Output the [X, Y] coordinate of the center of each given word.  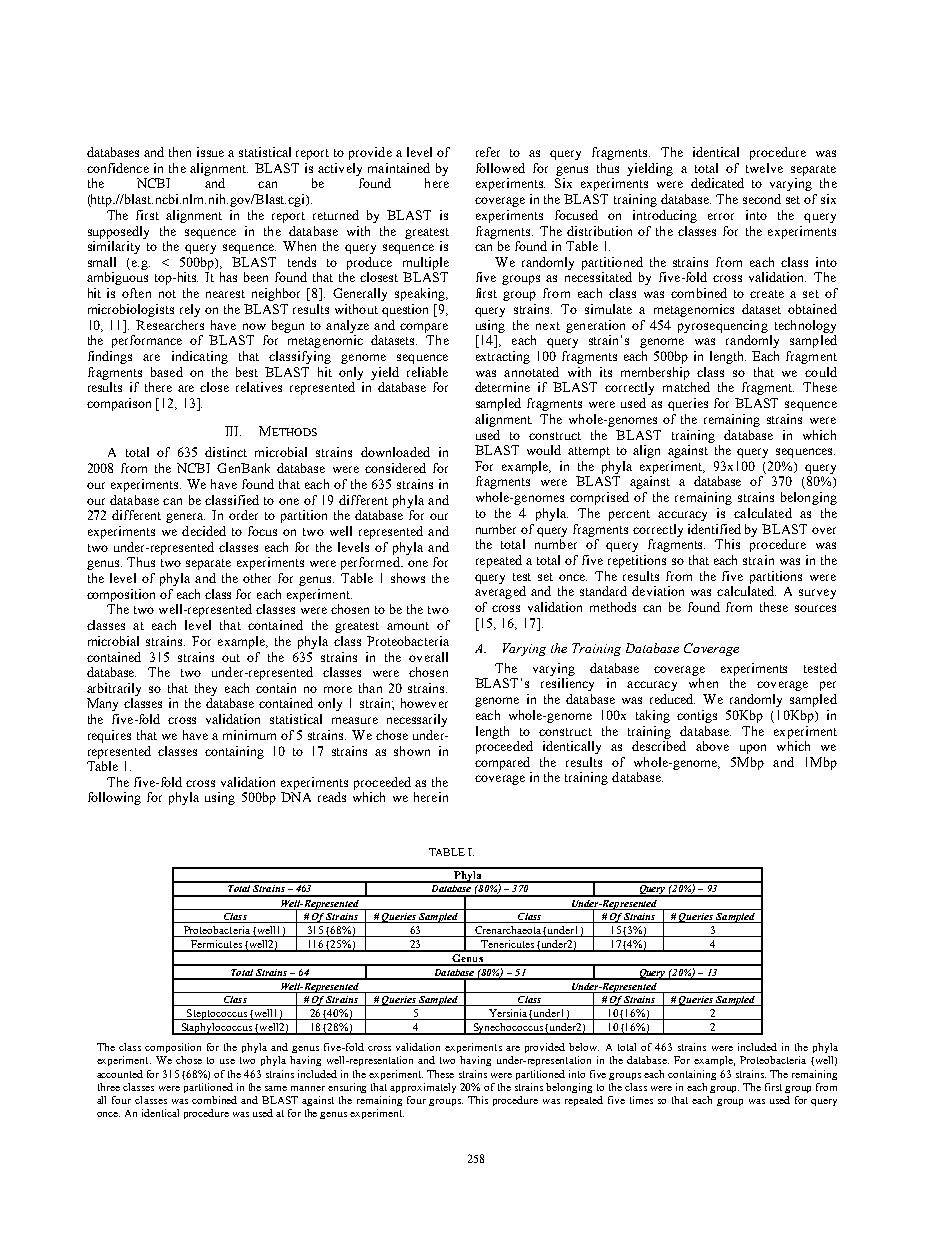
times [641, 1100]
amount [408, 626]
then [180, 152]
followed [500, 168]
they [206, 689]
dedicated [717, 183]
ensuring [347, 1088]
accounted [120, 1074]
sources [815, 608]
